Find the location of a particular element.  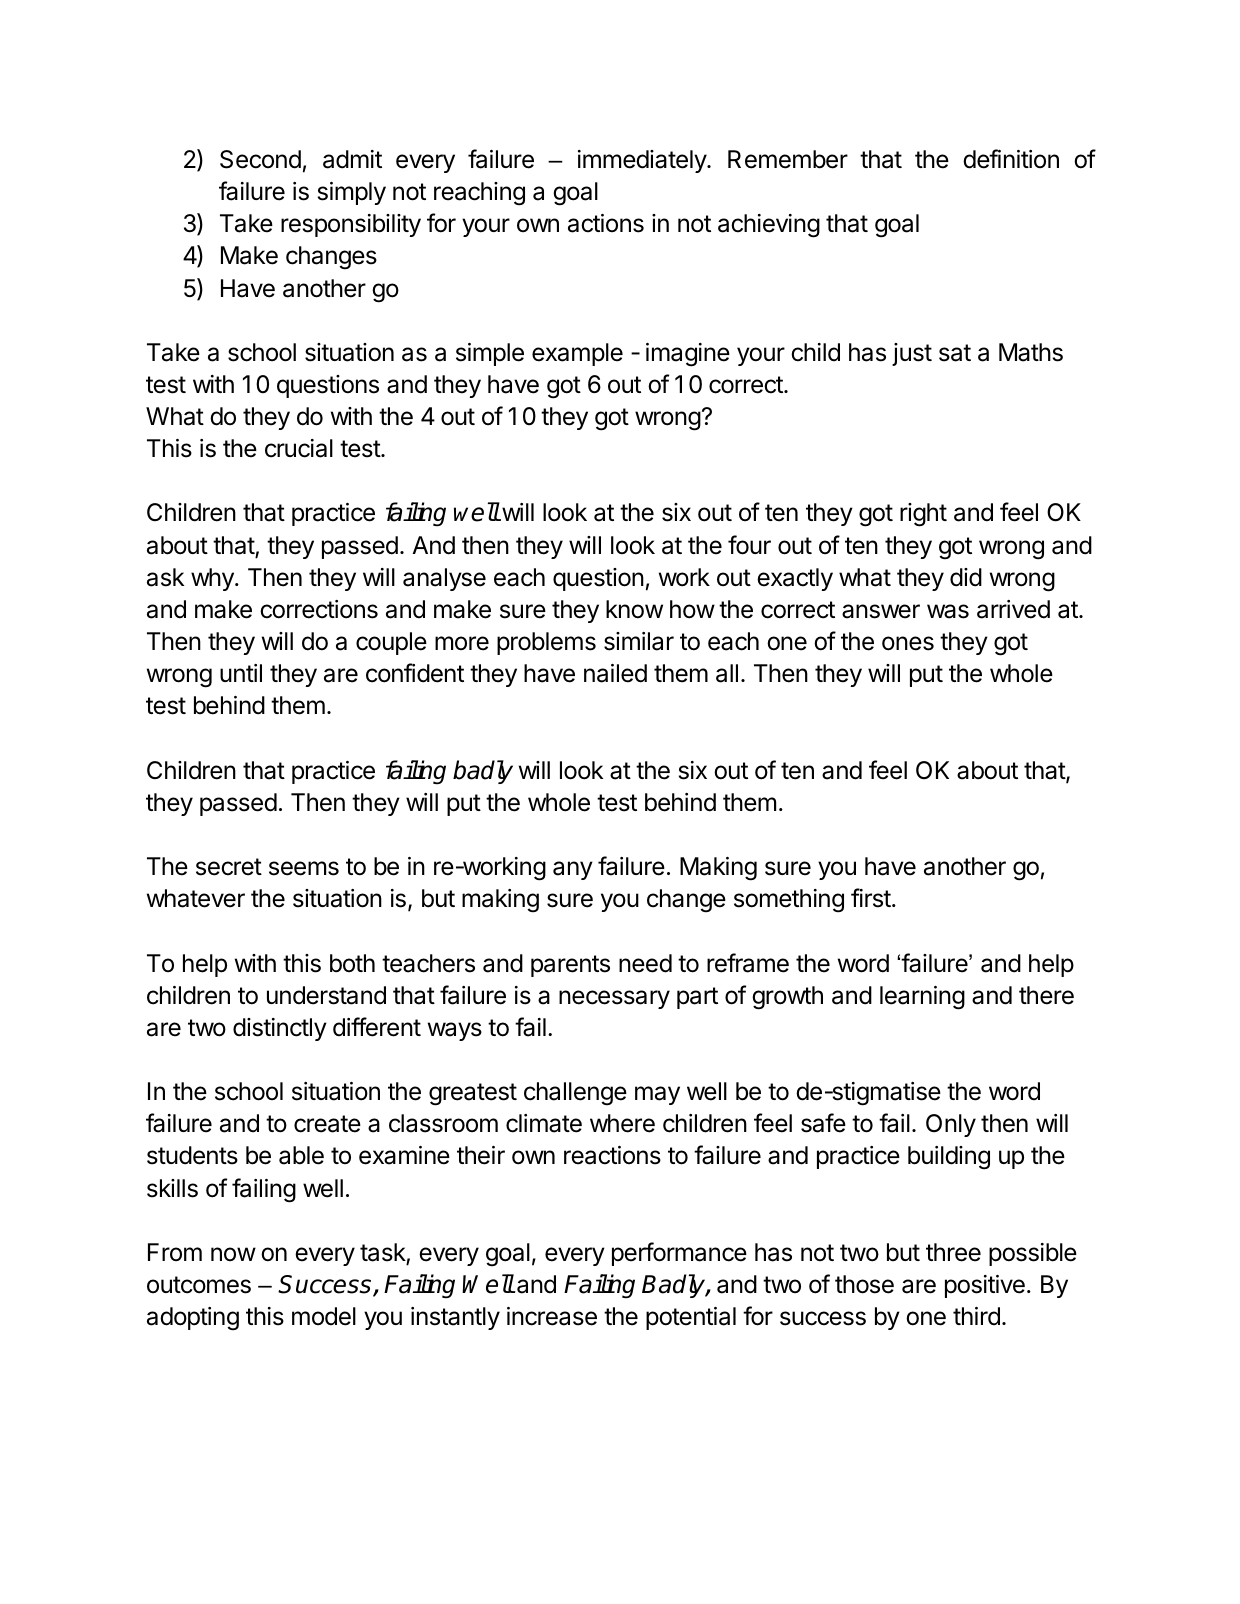

Second is located at coordinates (260, 159).
